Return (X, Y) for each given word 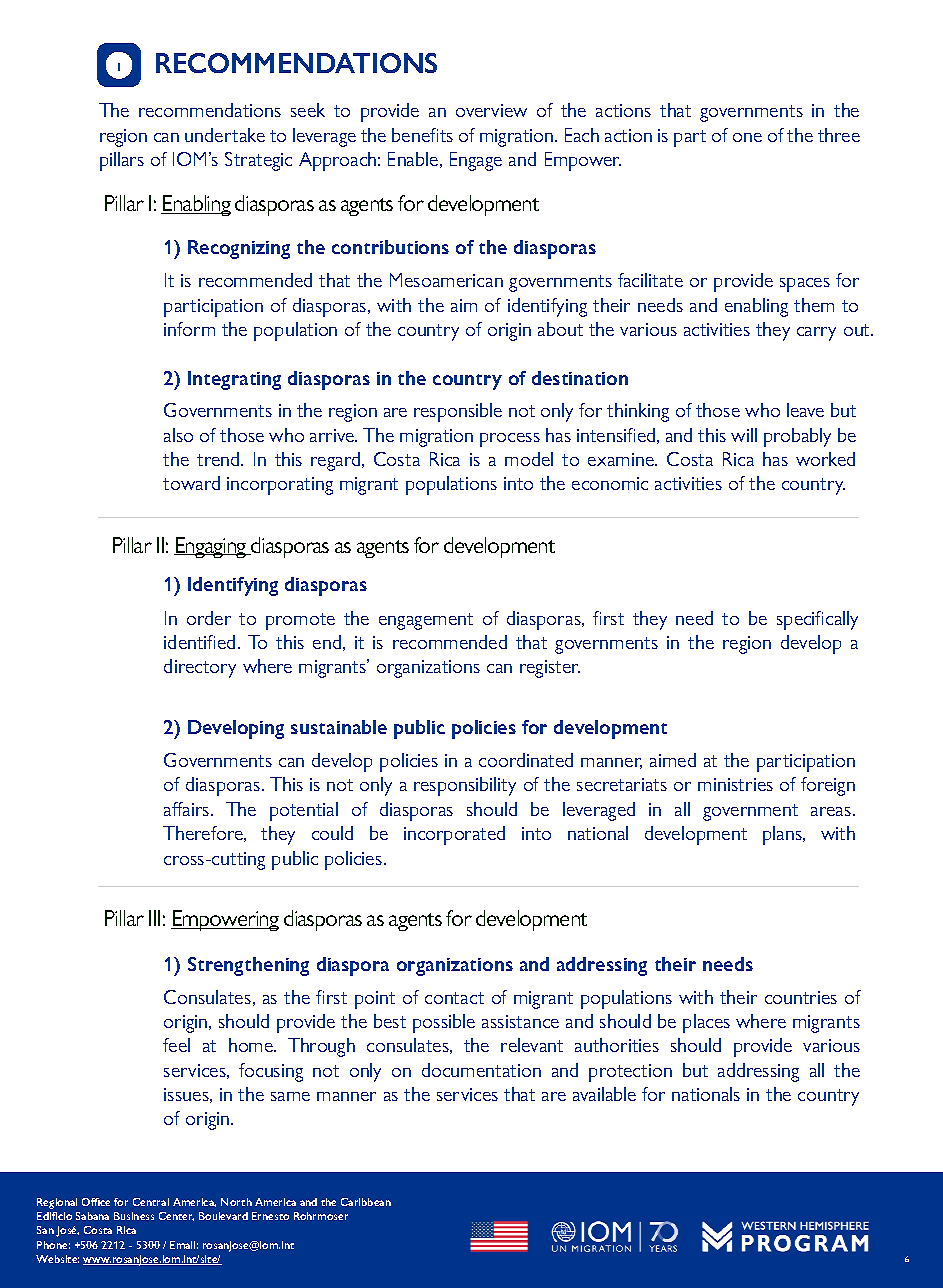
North (236, 1202)
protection (630, 1073)
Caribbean (366, 1202)
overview (491, 110)
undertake (225, 135)
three (839, 135)
